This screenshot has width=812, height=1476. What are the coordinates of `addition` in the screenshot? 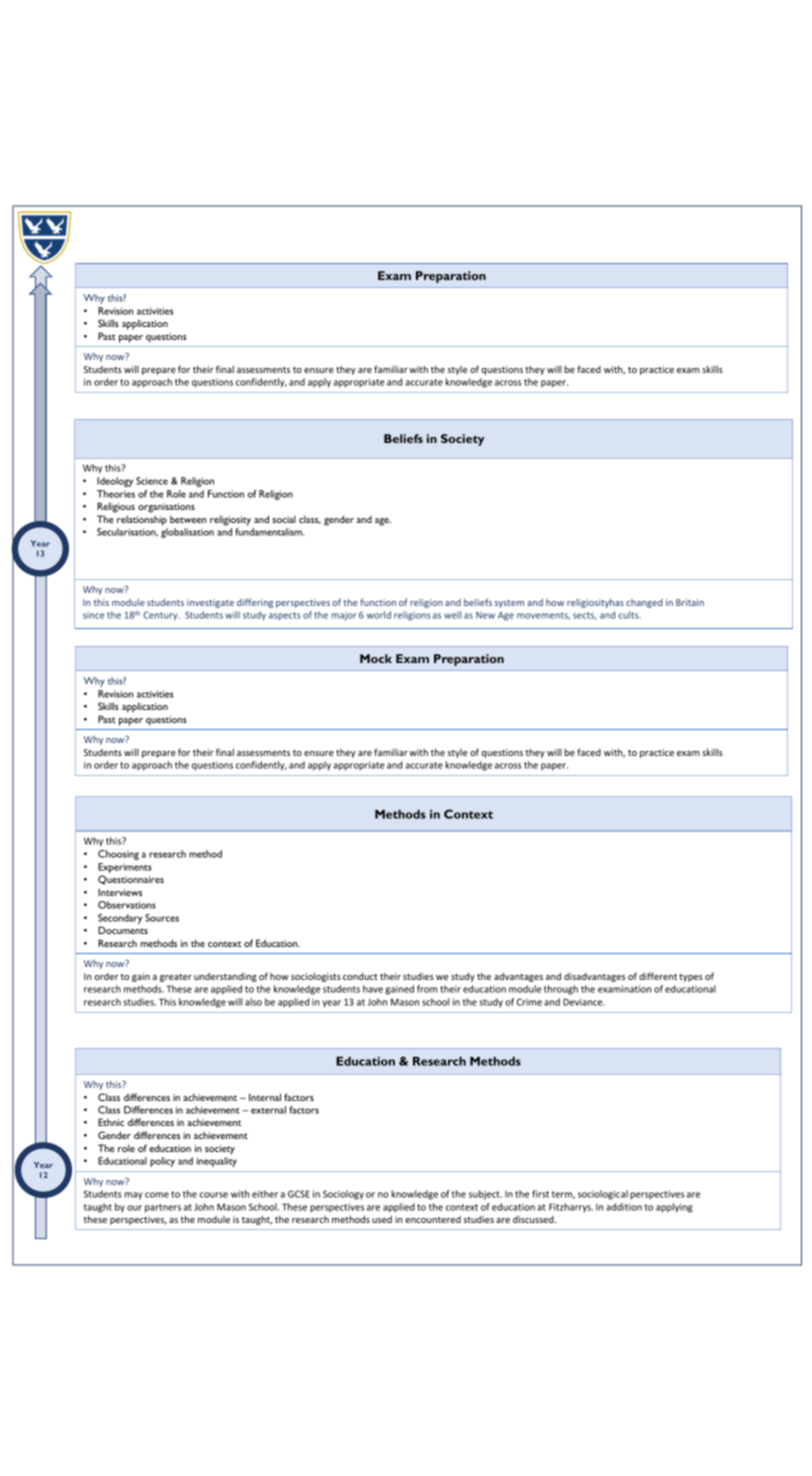 It's located at (624, 1207).
